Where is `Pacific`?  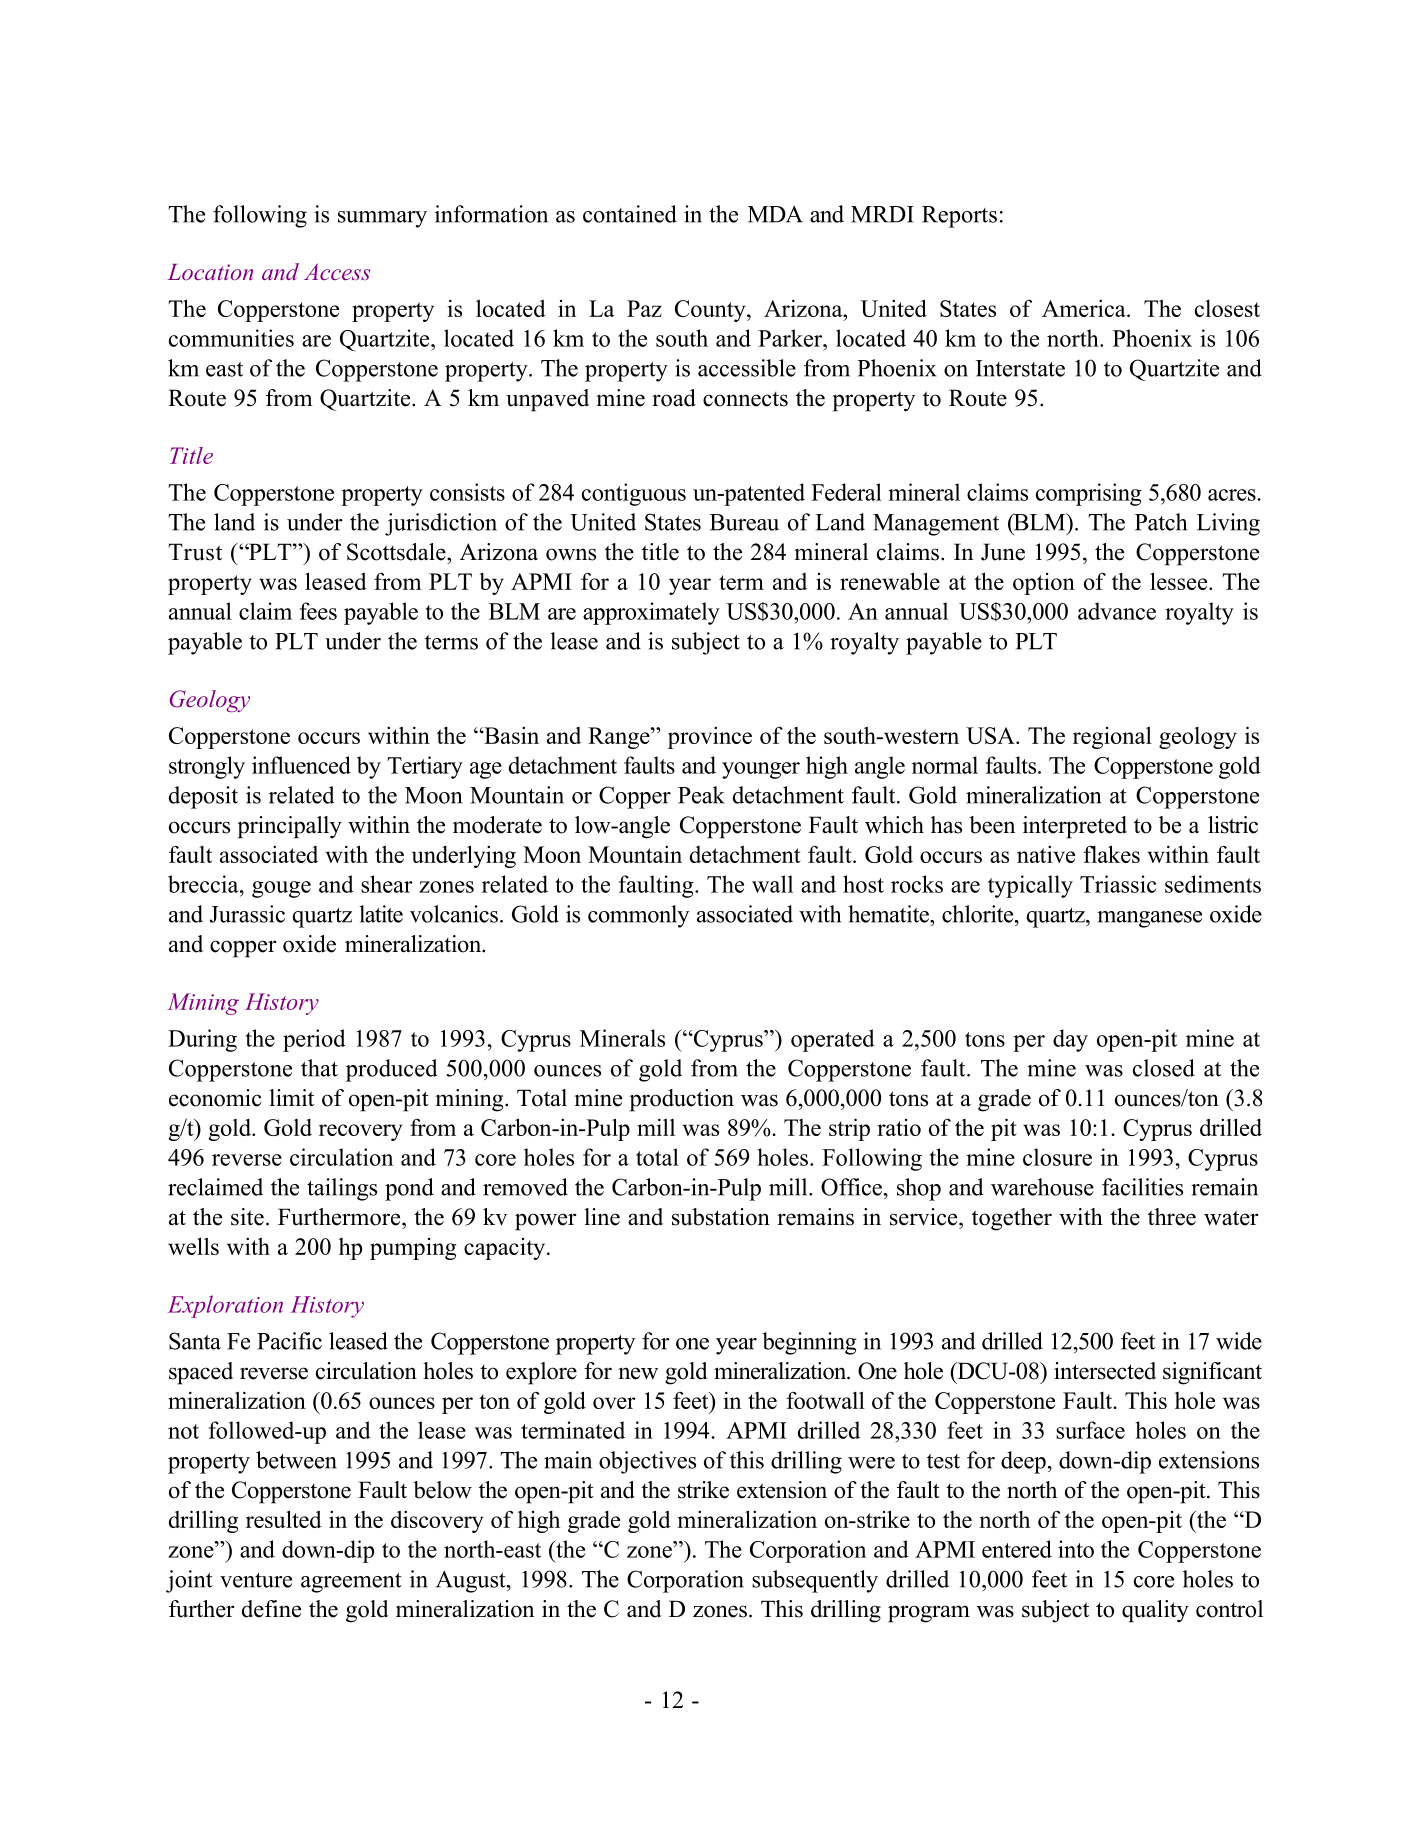
Pacific is located at coordinates (289, 1341).
